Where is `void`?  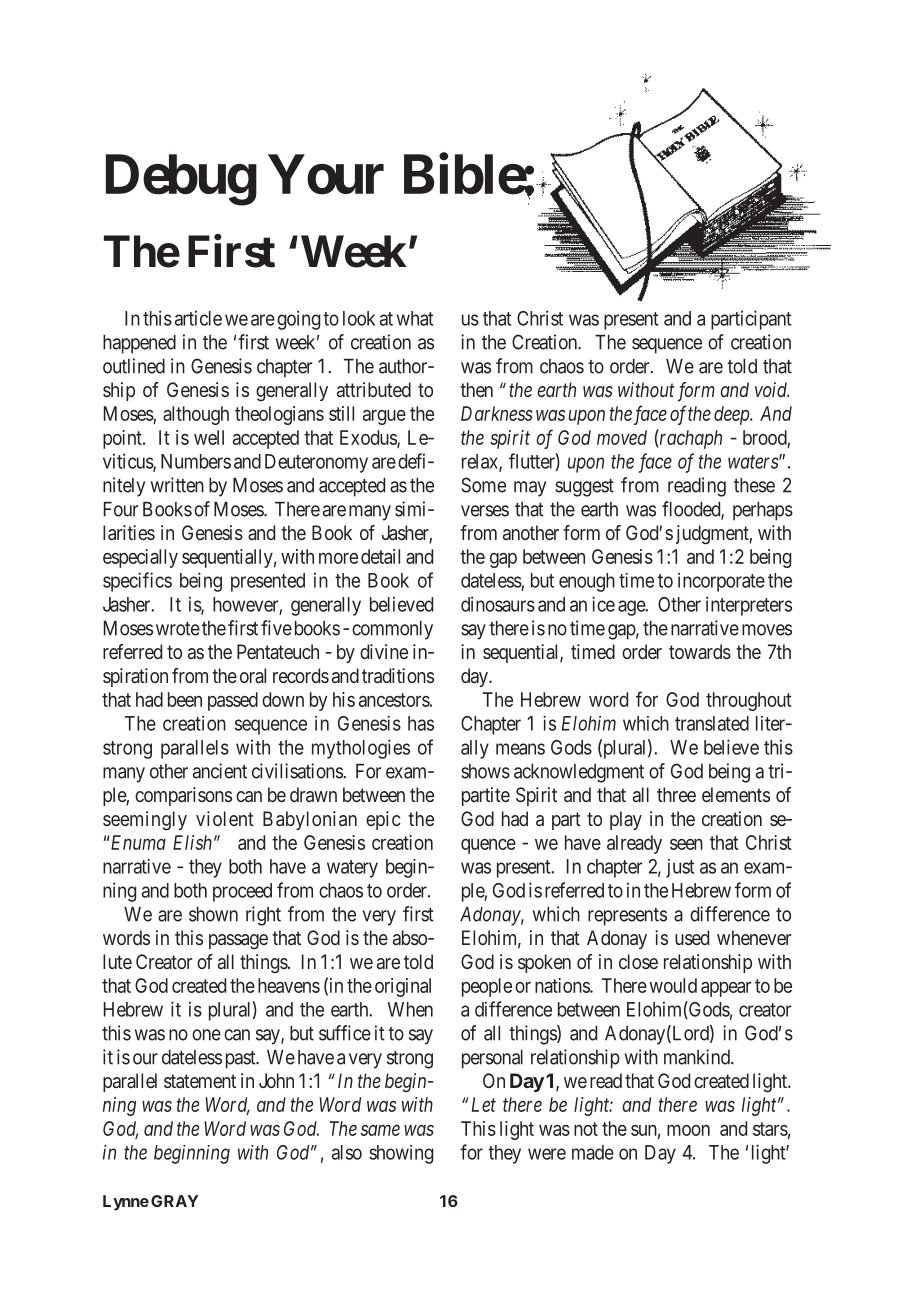
void is located at coordinates (772, 389).
